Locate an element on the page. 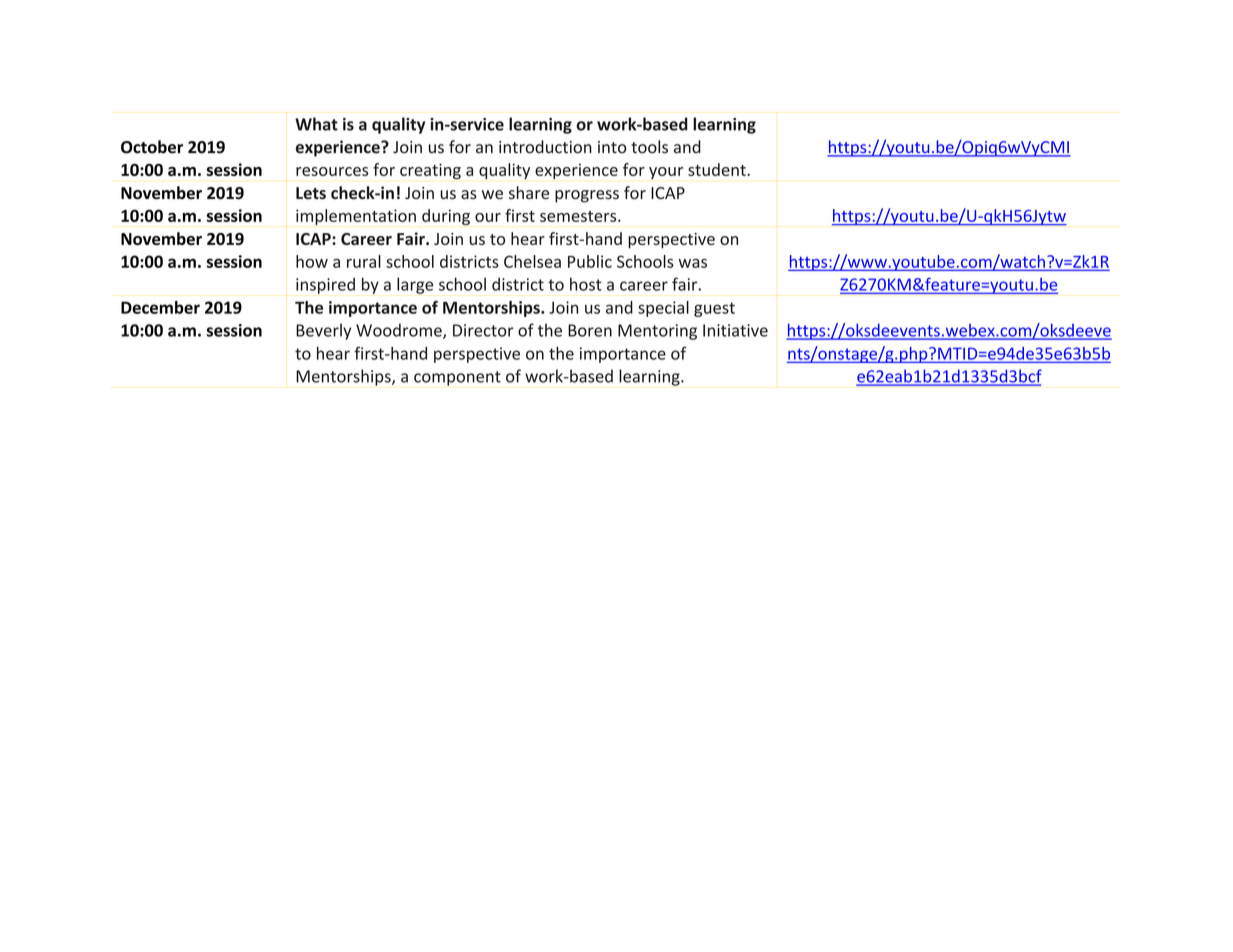 This page has height=952, width=1233. October is located at coordinates (152, 147).
